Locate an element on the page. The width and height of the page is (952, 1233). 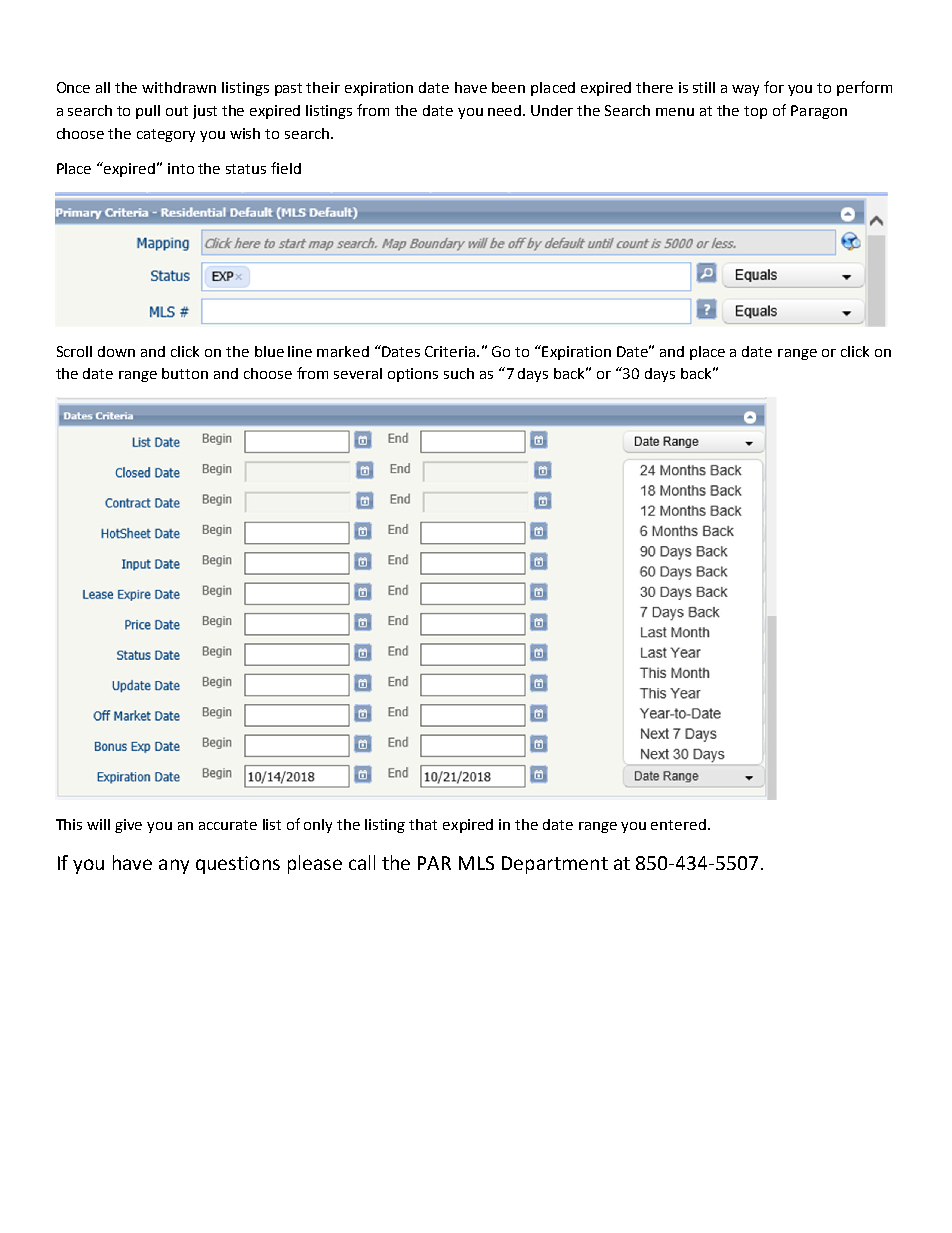
Department is located at coordinates (555, 865).
